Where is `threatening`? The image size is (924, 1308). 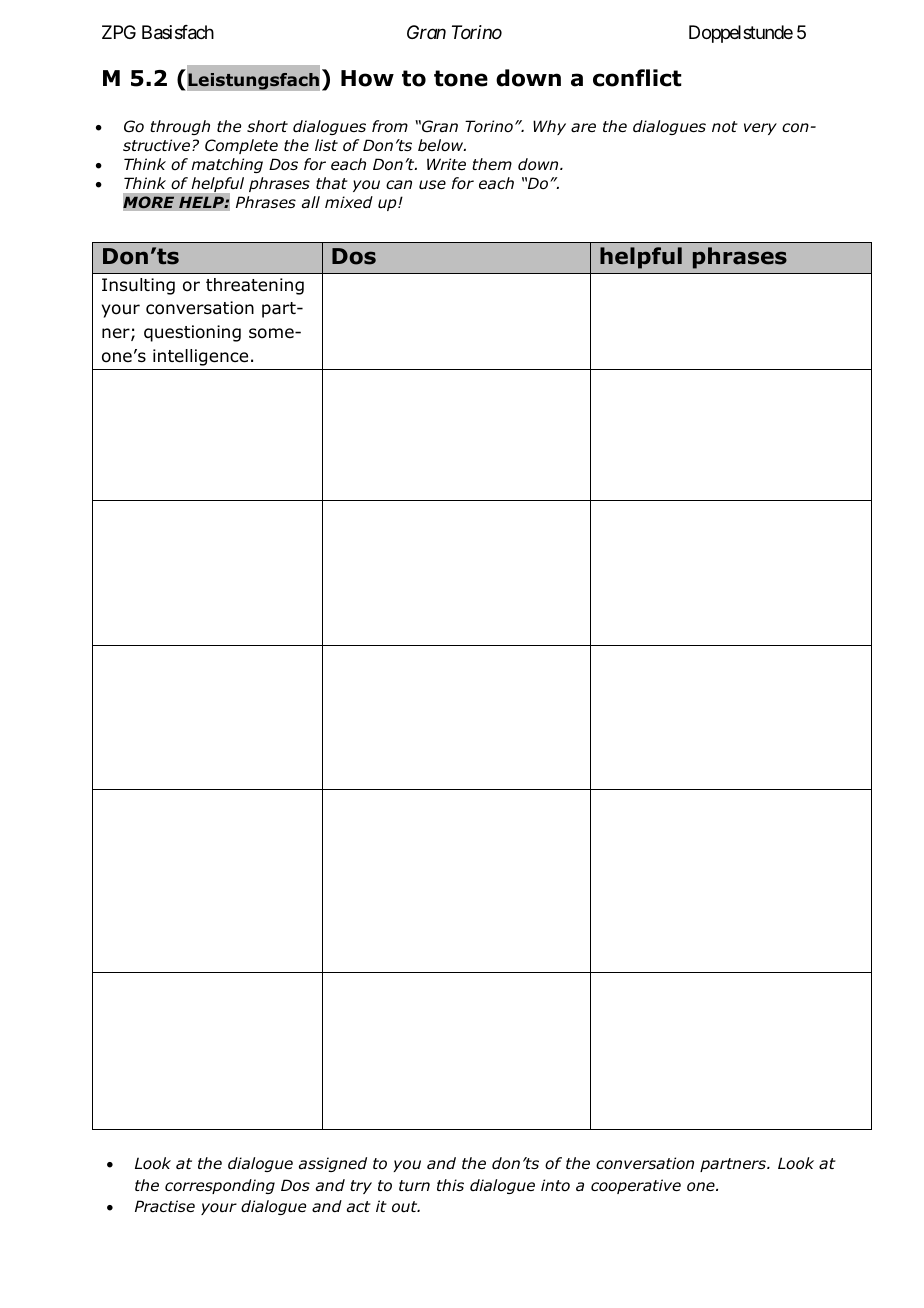
threatening is located at coordinates (255, 286).
